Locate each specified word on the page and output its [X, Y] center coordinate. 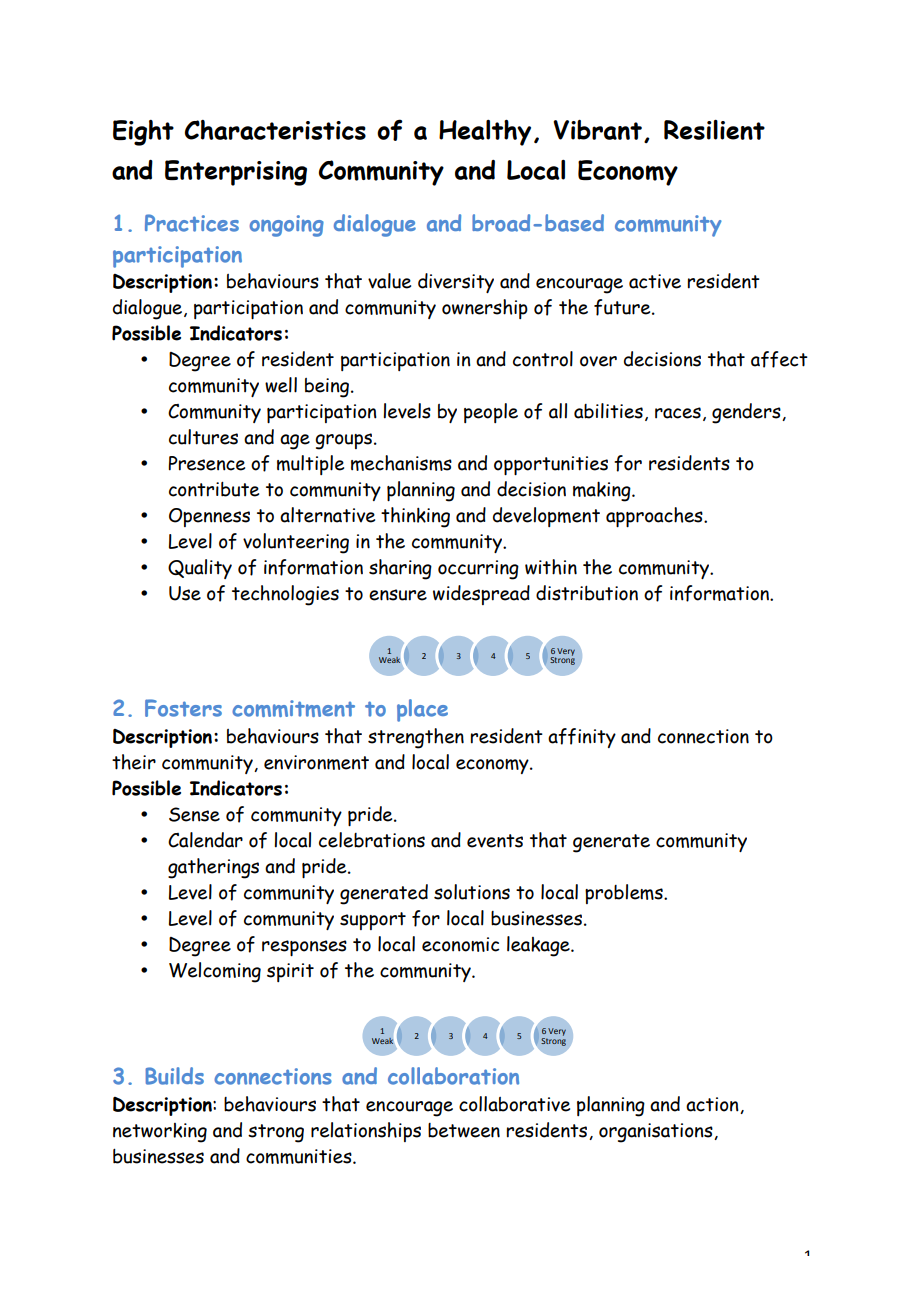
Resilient [714, 130]
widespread [481, 595]
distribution [587, 593]
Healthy [485, 133]
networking [160, 1133]
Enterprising [236, 173]
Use [185, 593]
